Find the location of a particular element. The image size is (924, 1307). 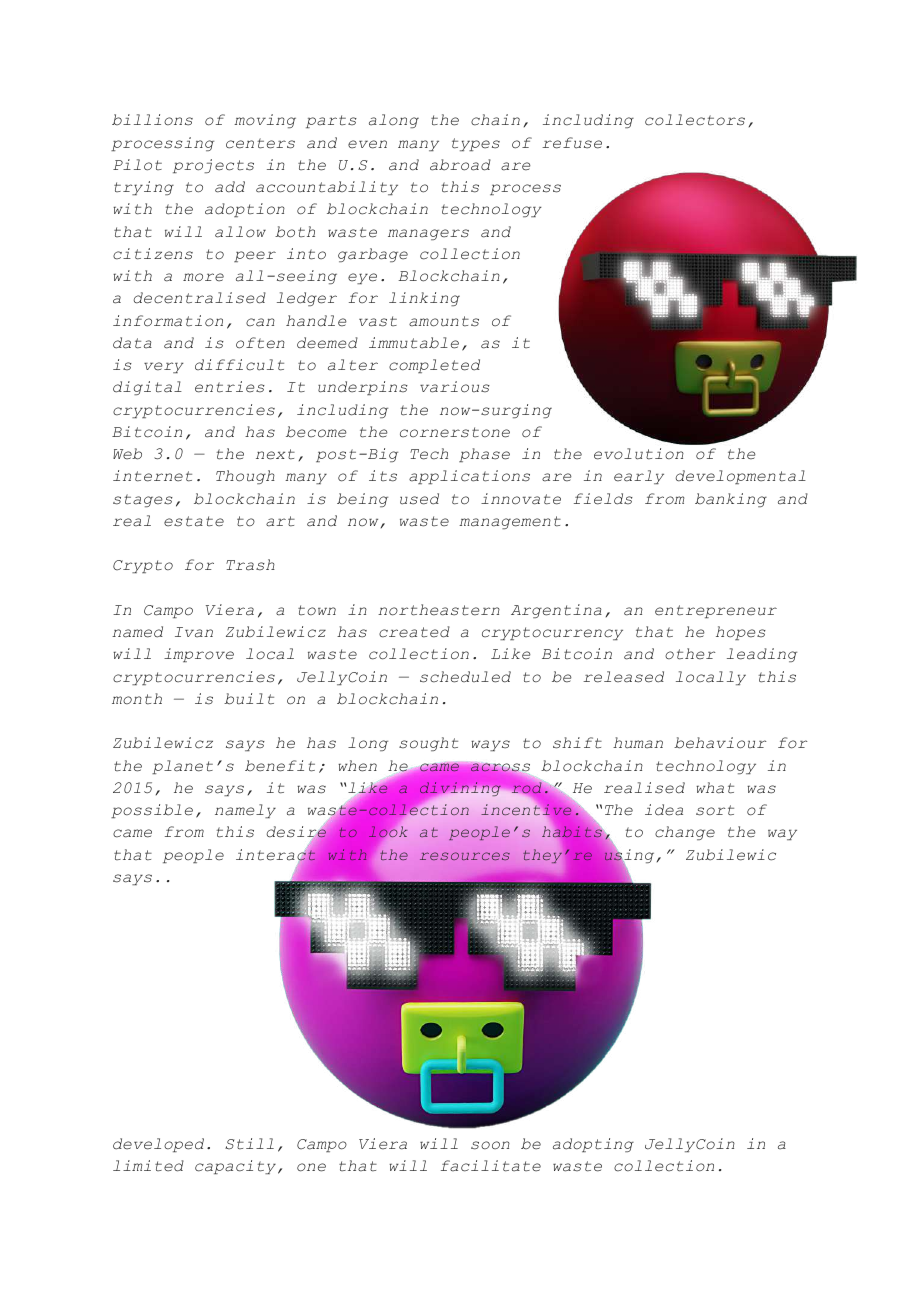

other is located at coordinates (690, 654).
